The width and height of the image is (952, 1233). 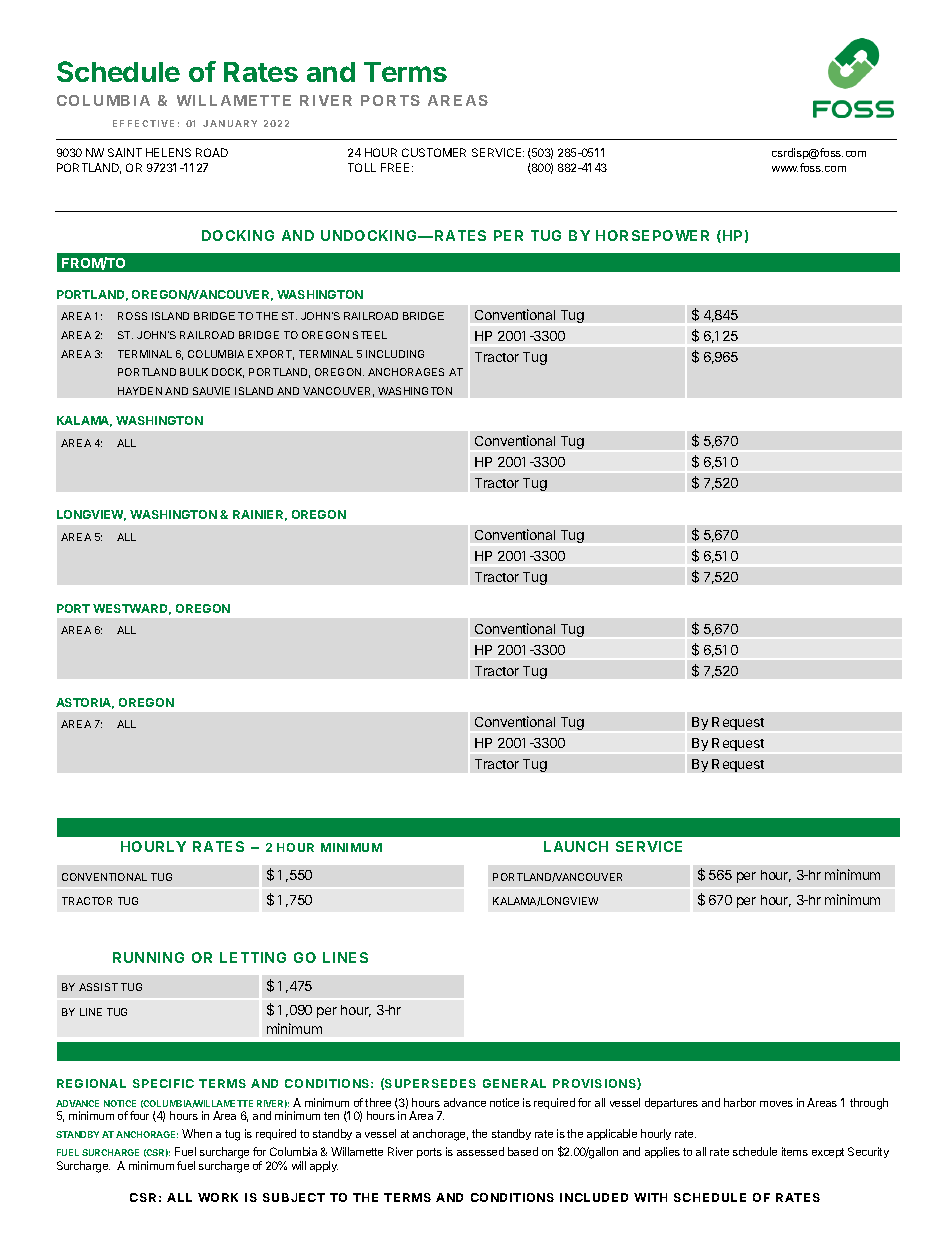 I want to click on harbor, so click(x=740, y=1102).
